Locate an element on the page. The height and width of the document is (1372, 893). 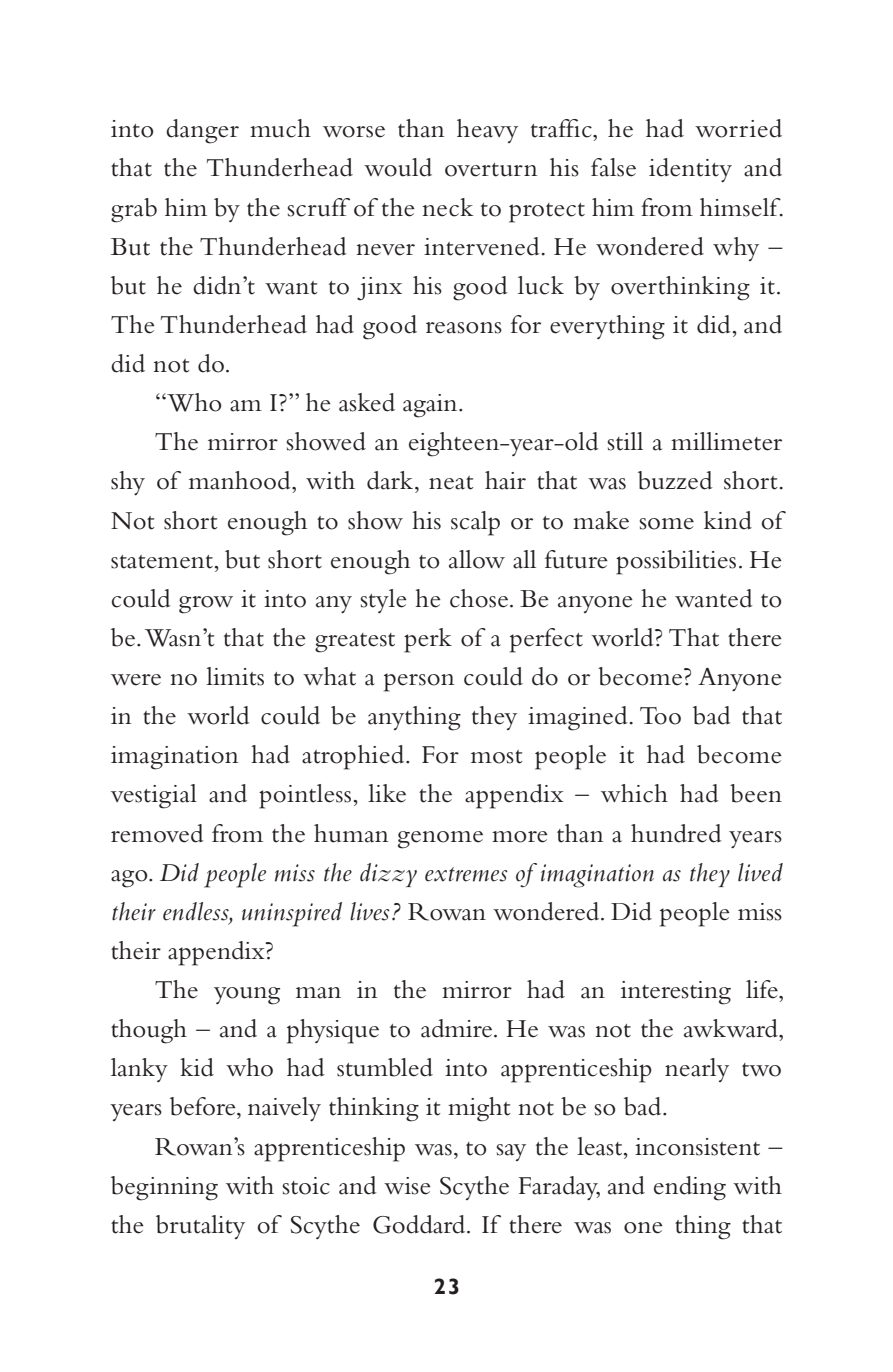
possibilities is located at coordinates (676, 562).
